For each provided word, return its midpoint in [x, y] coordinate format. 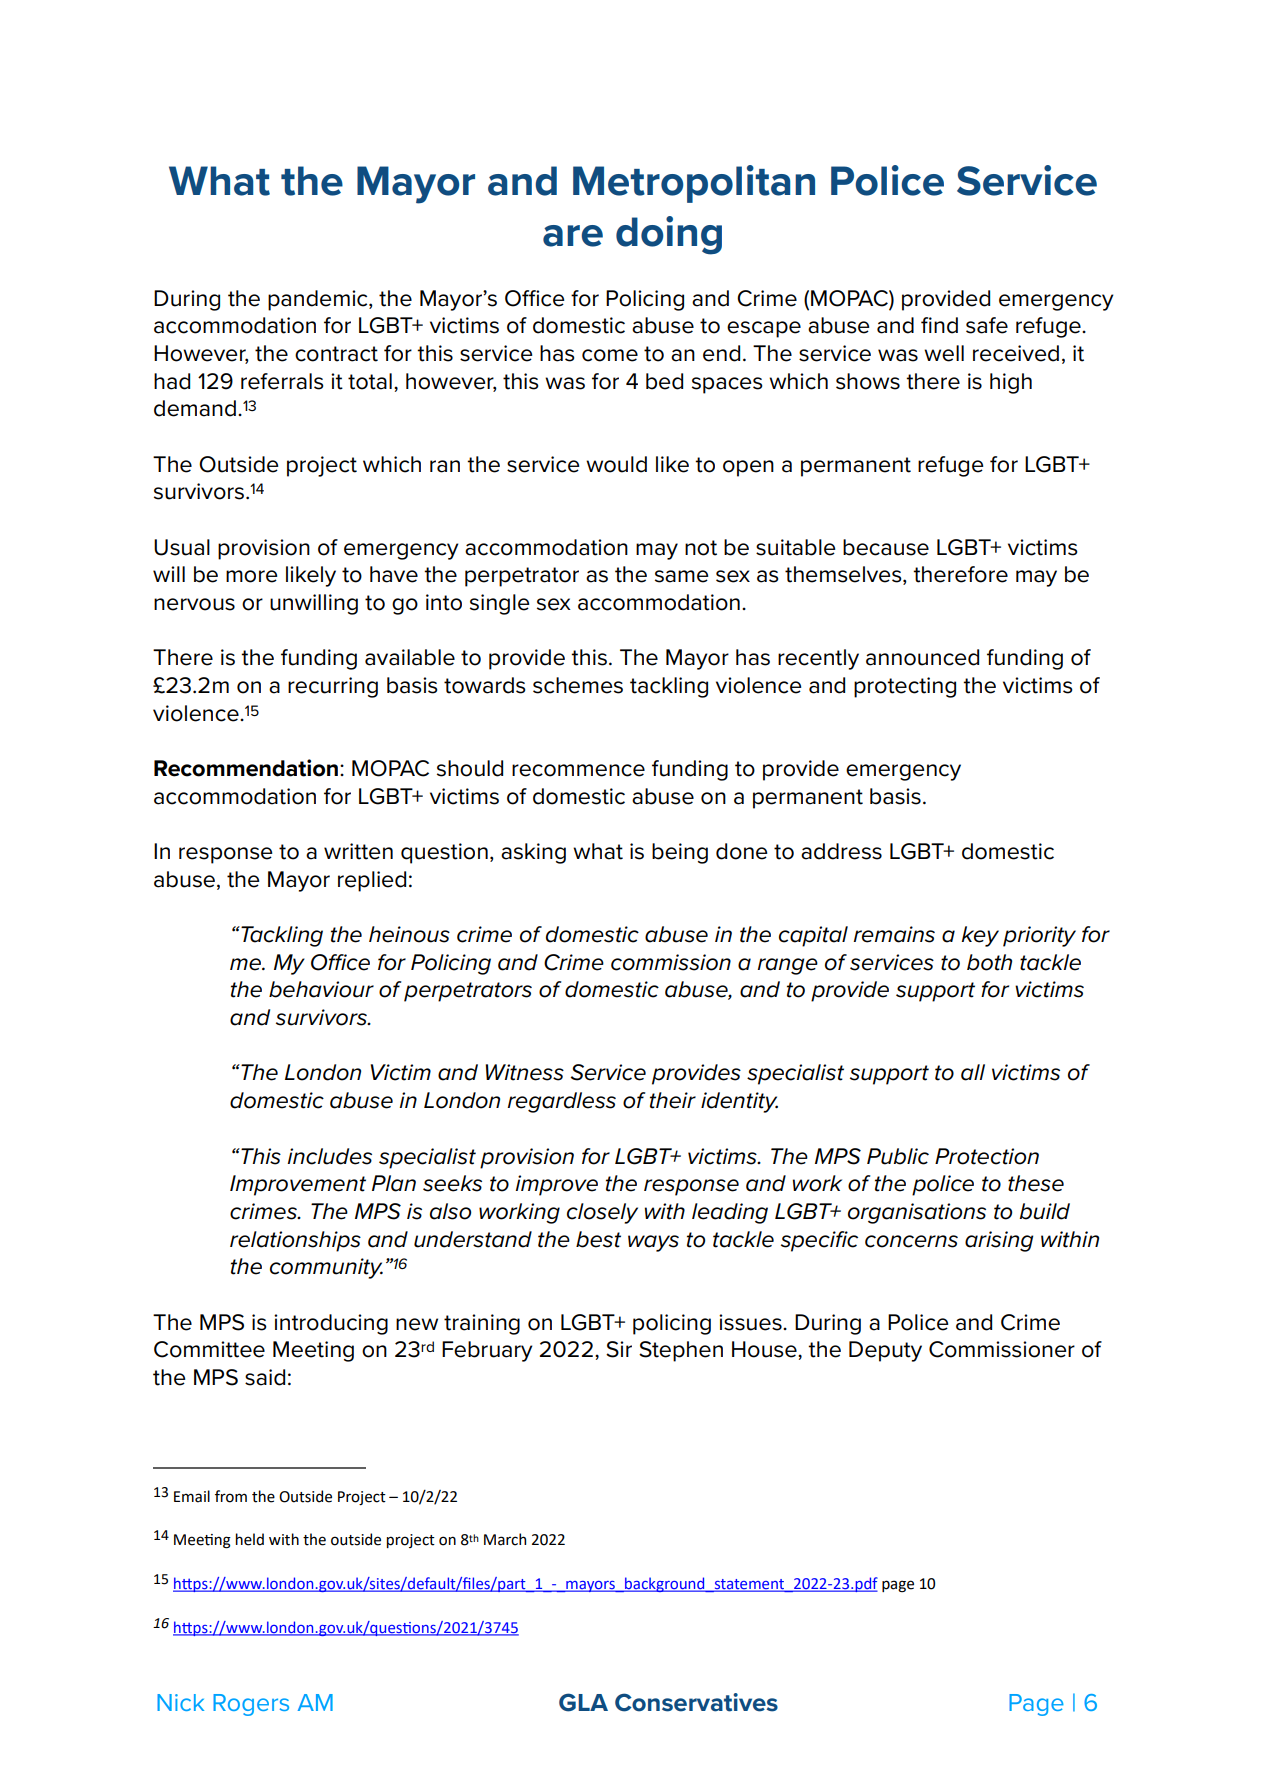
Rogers [251, 1705]
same [682, 576]
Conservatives [696, 1702]
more [252, 576]
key [980, 936]
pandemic [319, 300]
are [573, 236]
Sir [619, 1349]
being [680, 853]
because [886, 547]
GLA [583, 1702]
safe [987, 325]
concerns [911, 1241]
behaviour [321, 989]
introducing [331, 1324]
